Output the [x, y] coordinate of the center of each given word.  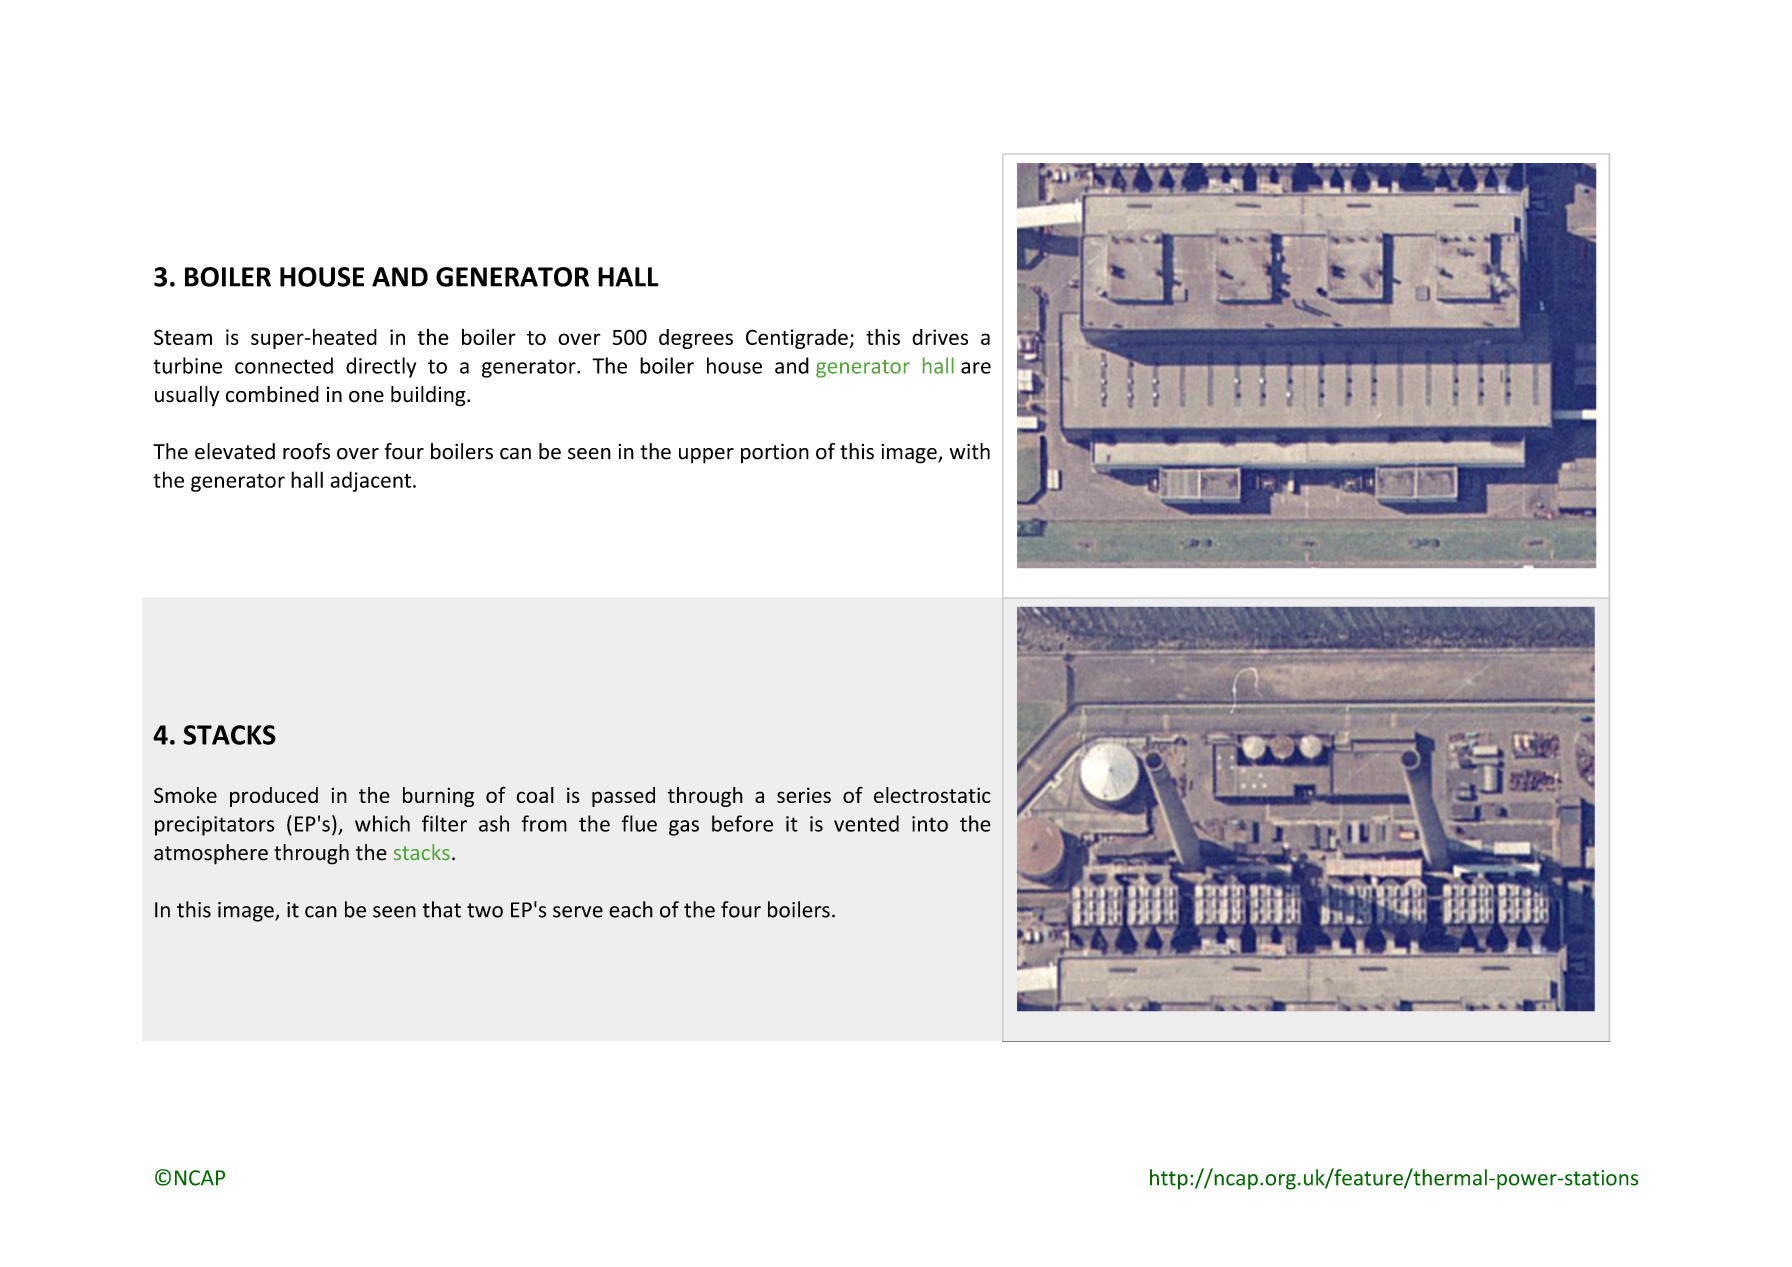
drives [940, 337]
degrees [696, 339]
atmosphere [211, 854]
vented [866, 823]
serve [578, 912]
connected [284, 365]
